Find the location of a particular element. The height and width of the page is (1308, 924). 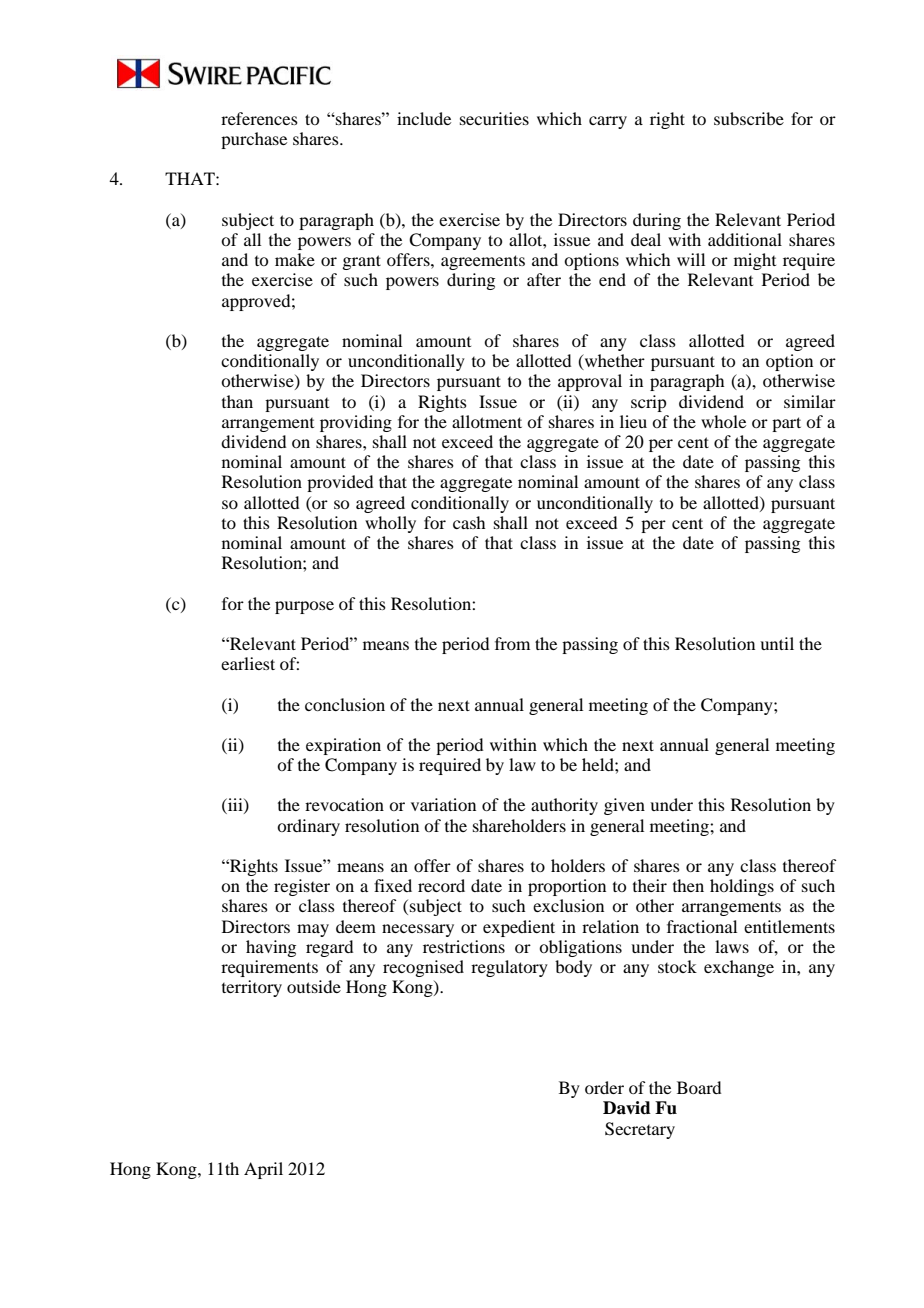

until is located at coordinates (777, 643).
